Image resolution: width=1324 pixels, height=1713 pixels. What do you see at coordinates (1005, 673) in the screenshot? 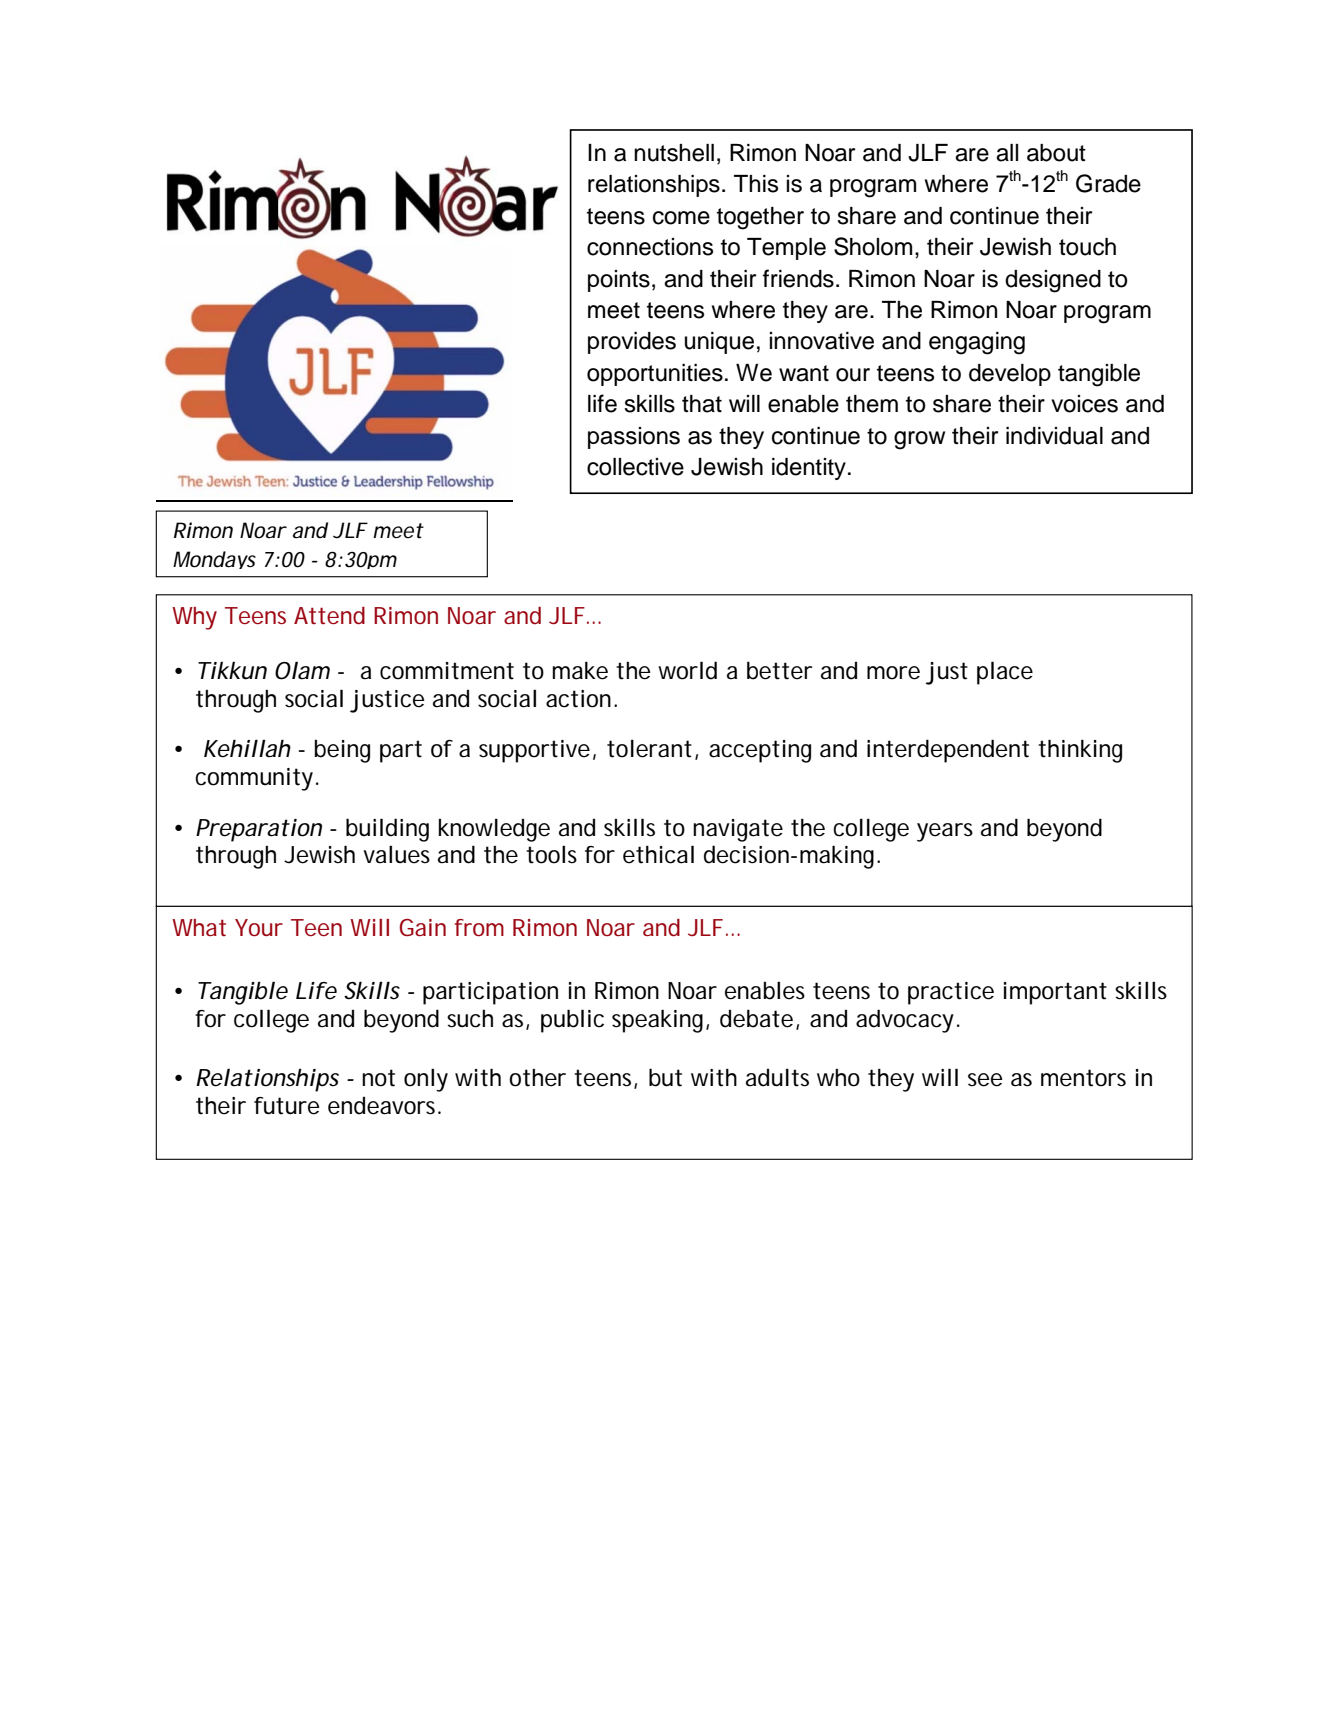
I see `place` at bounding box center [1005, 673].
